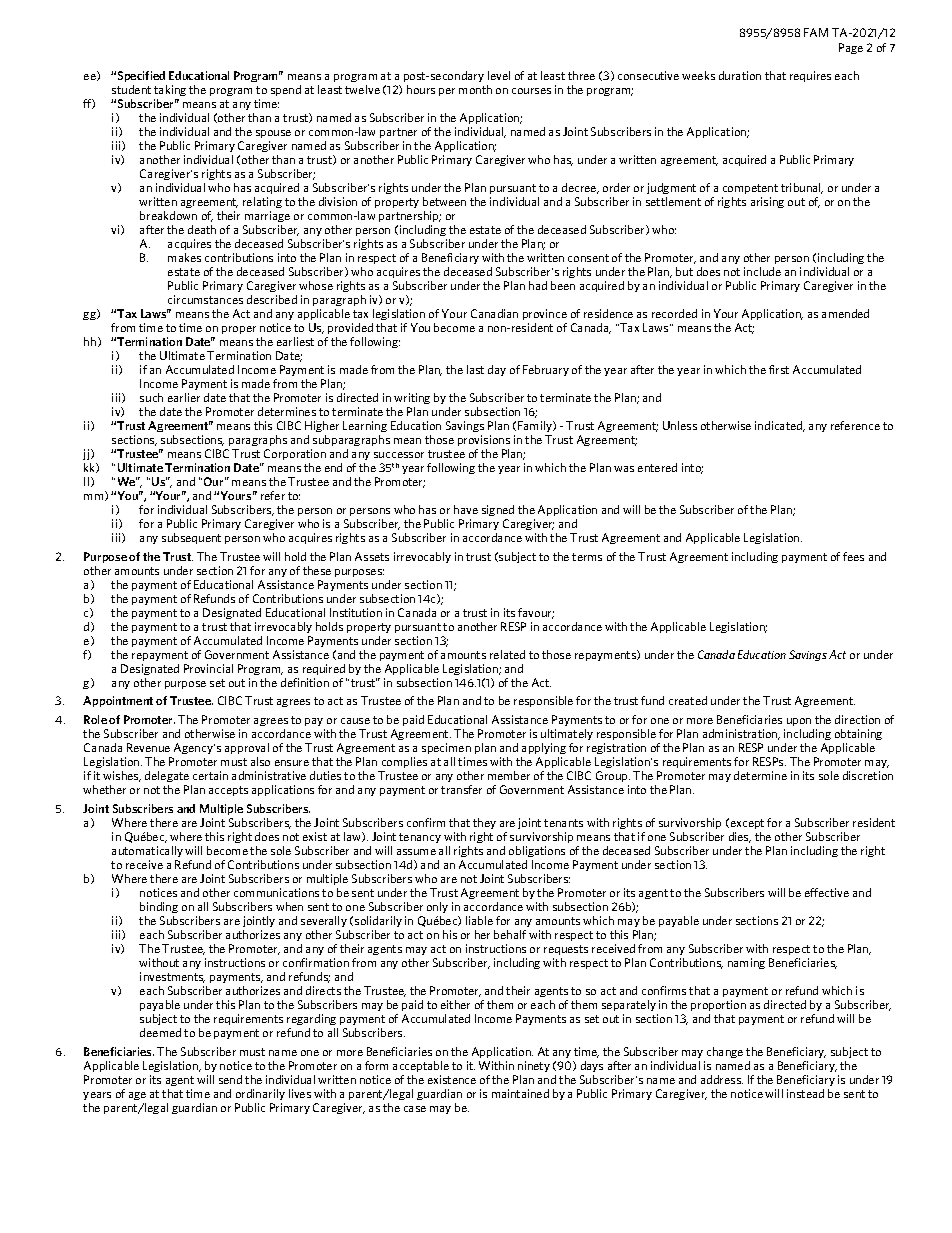  What do you see at coordinates (494, 313) in the image?
I see `Canadian` at bounding box center [494, 313].
